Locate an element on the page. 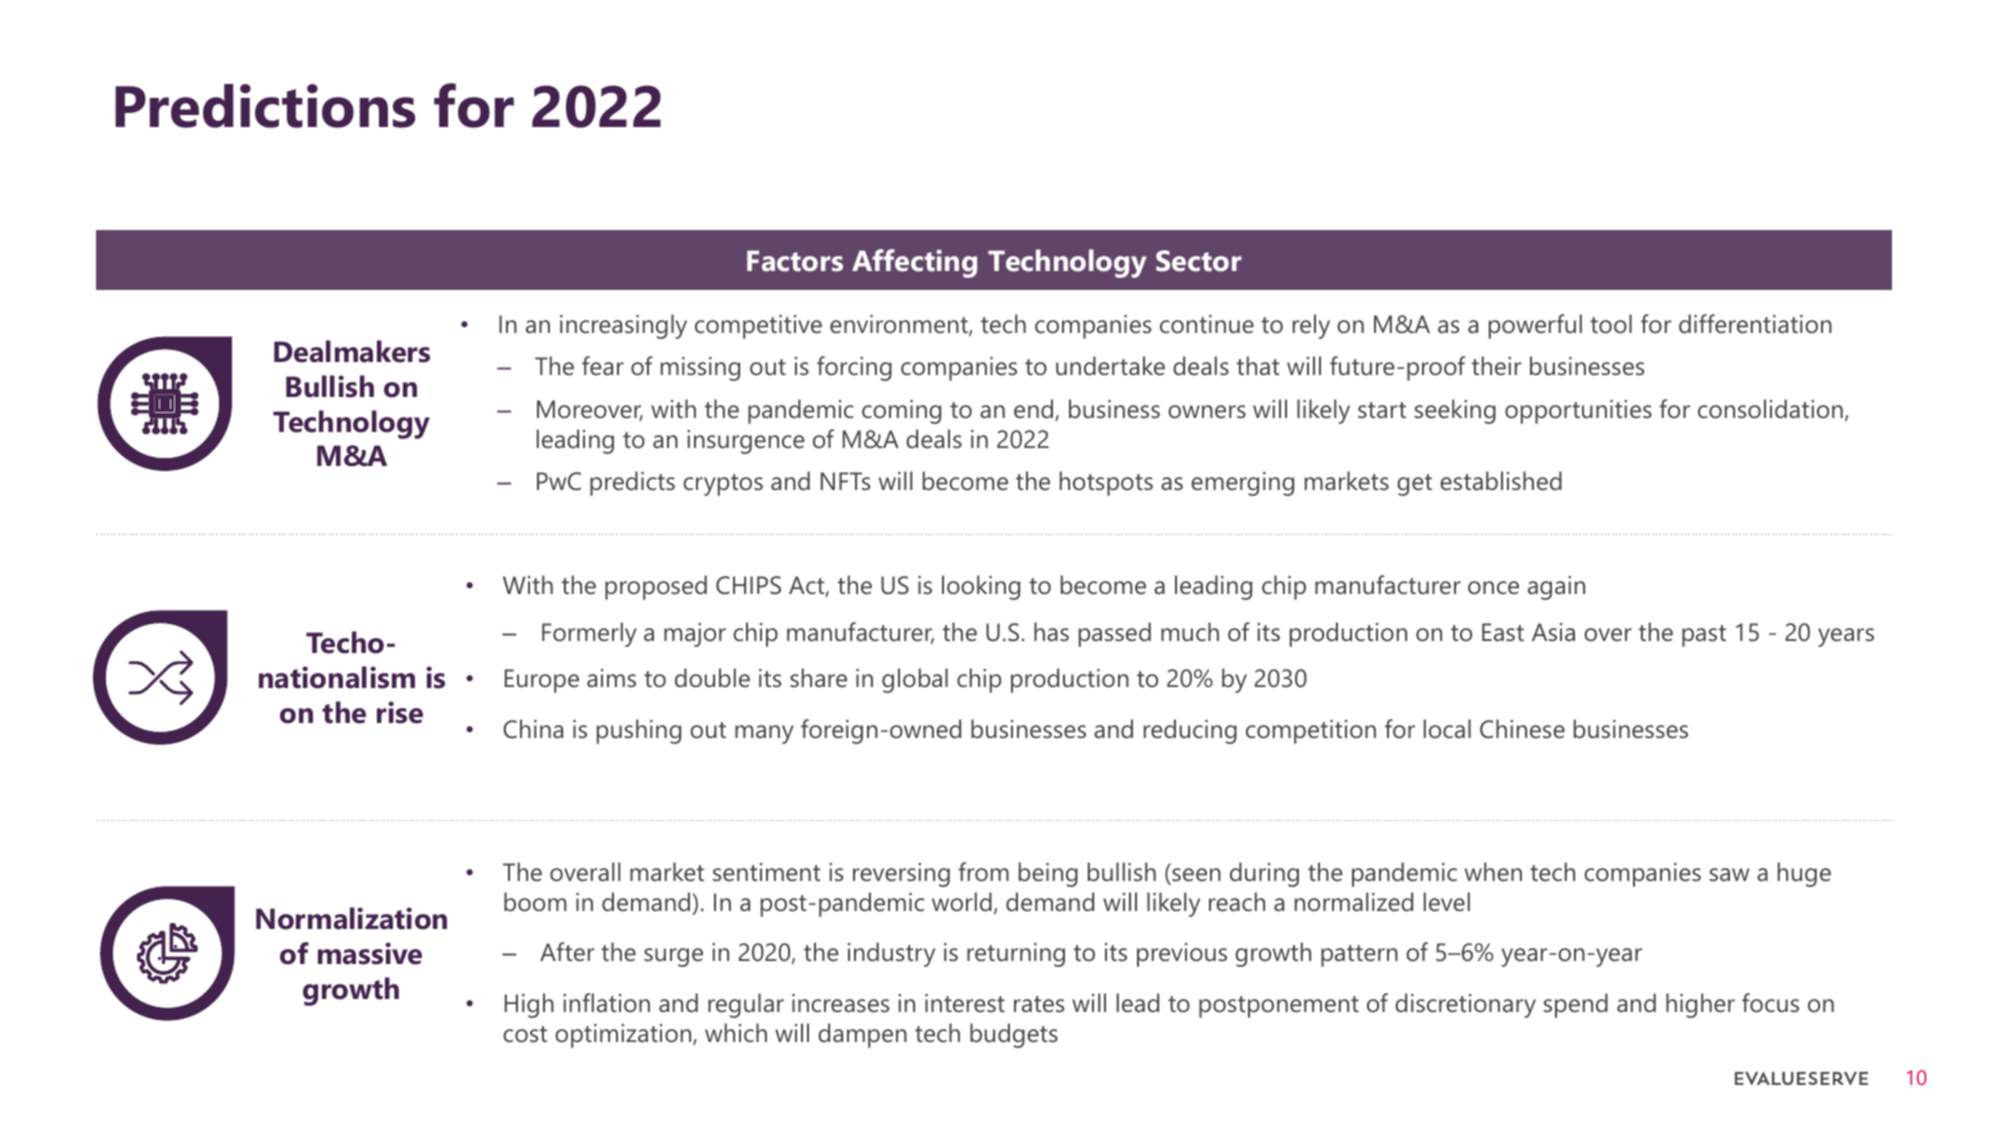  coming is located at coordinates (901, 412).
